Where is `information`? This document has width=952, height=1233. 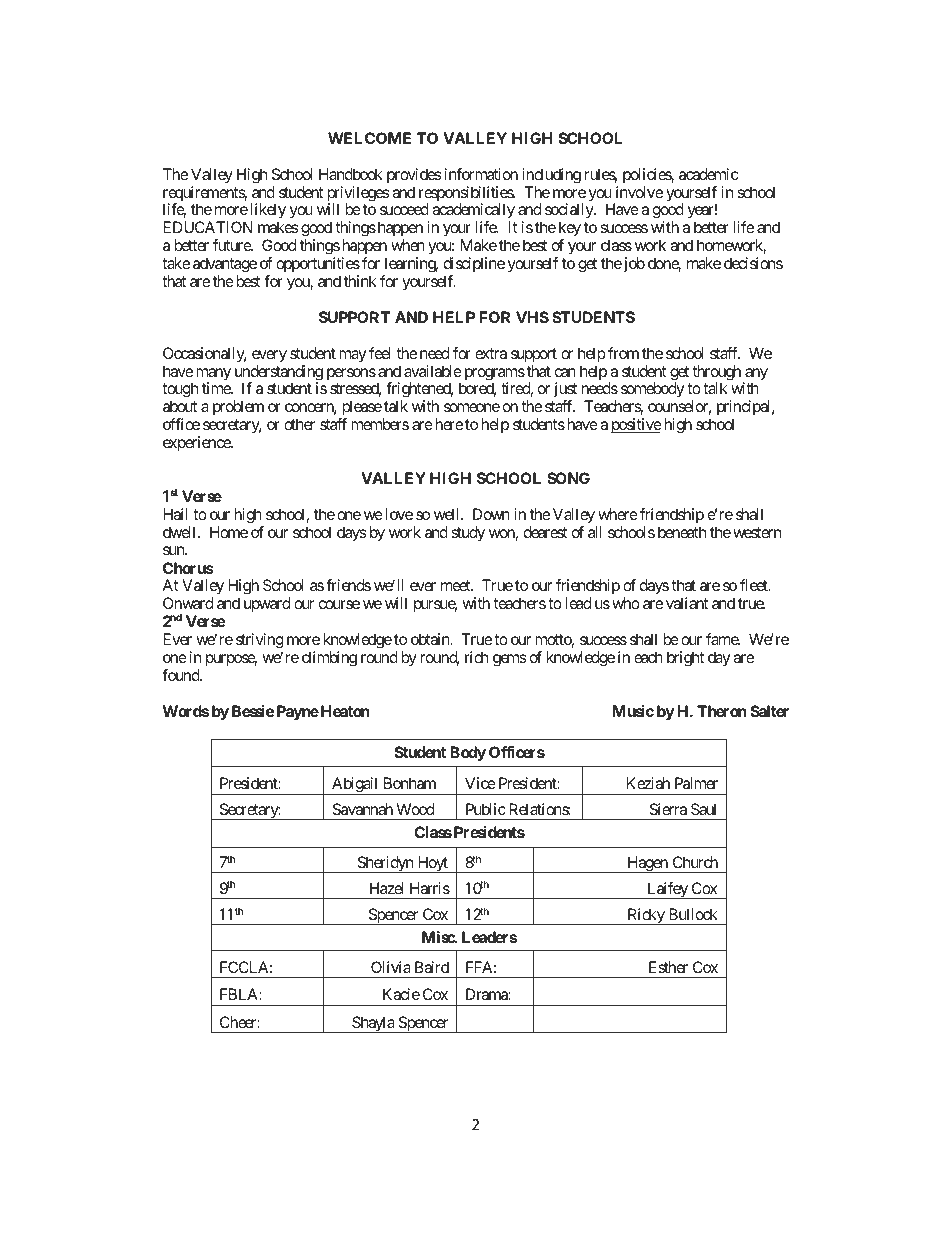 information is located at coordinates (481, 174).
